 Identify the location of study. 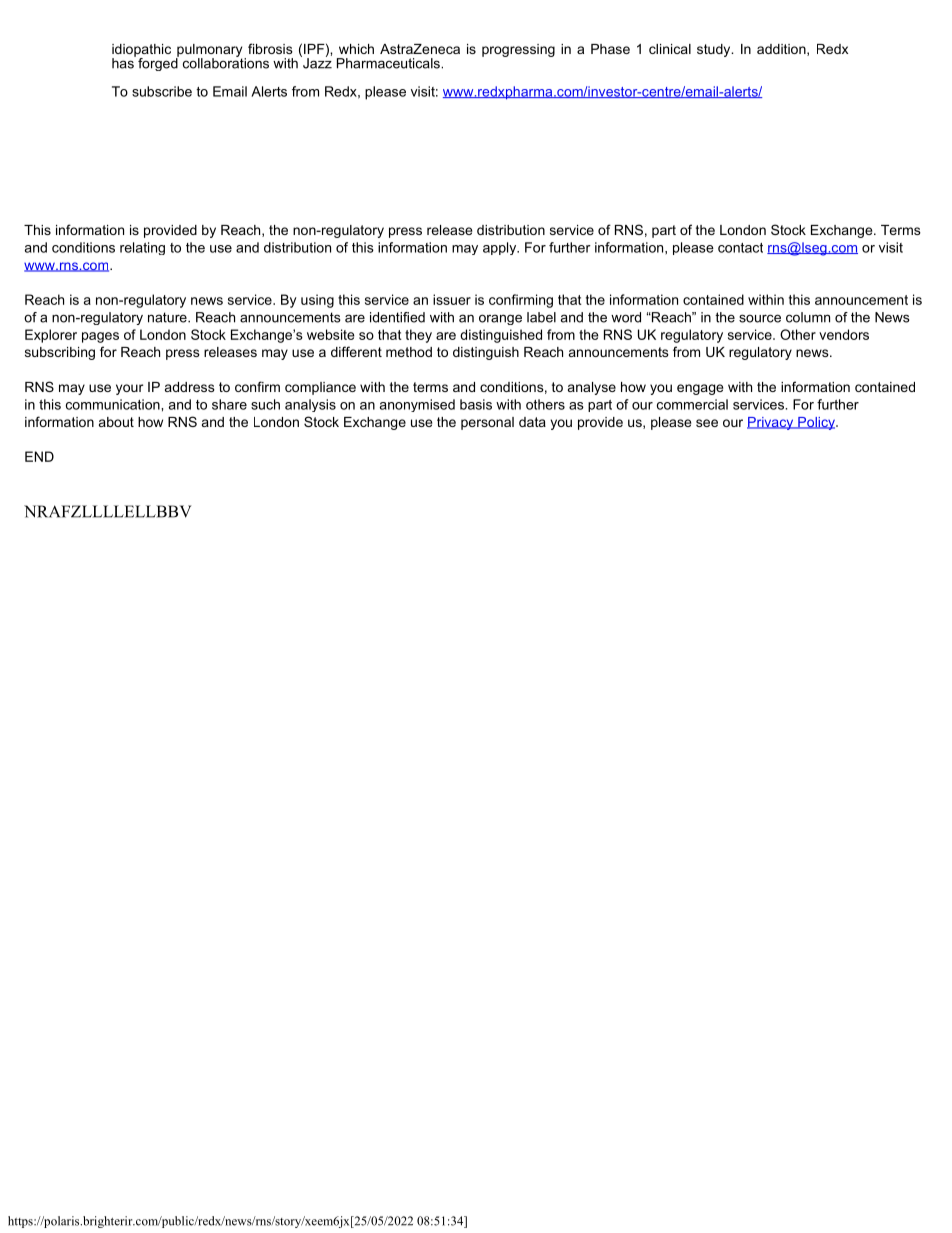
(715, 50).
